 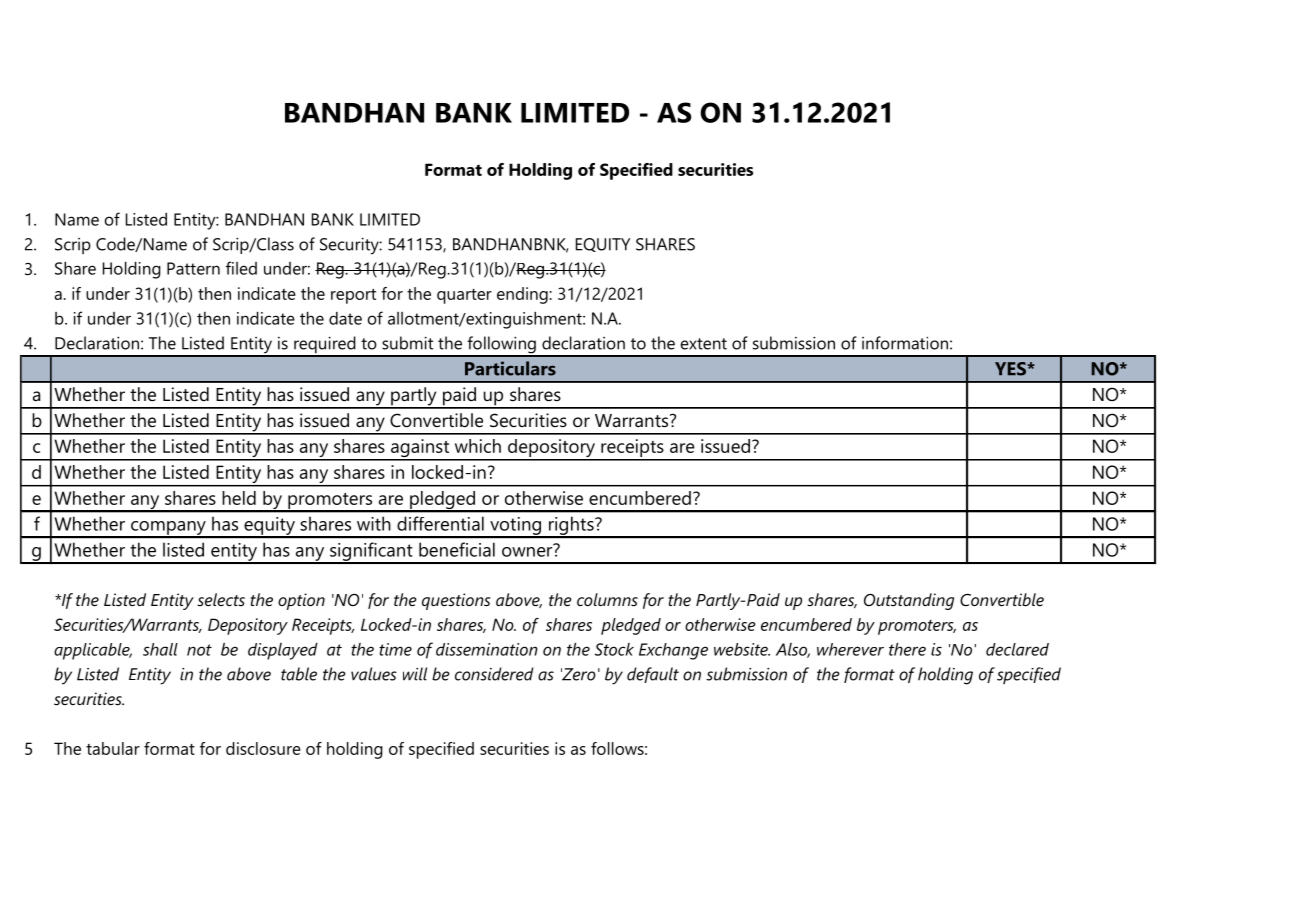 What do you see at coordinates (909, 601) in the screenshot?
I see `Outstanding` at bounding box center [909, 601].
